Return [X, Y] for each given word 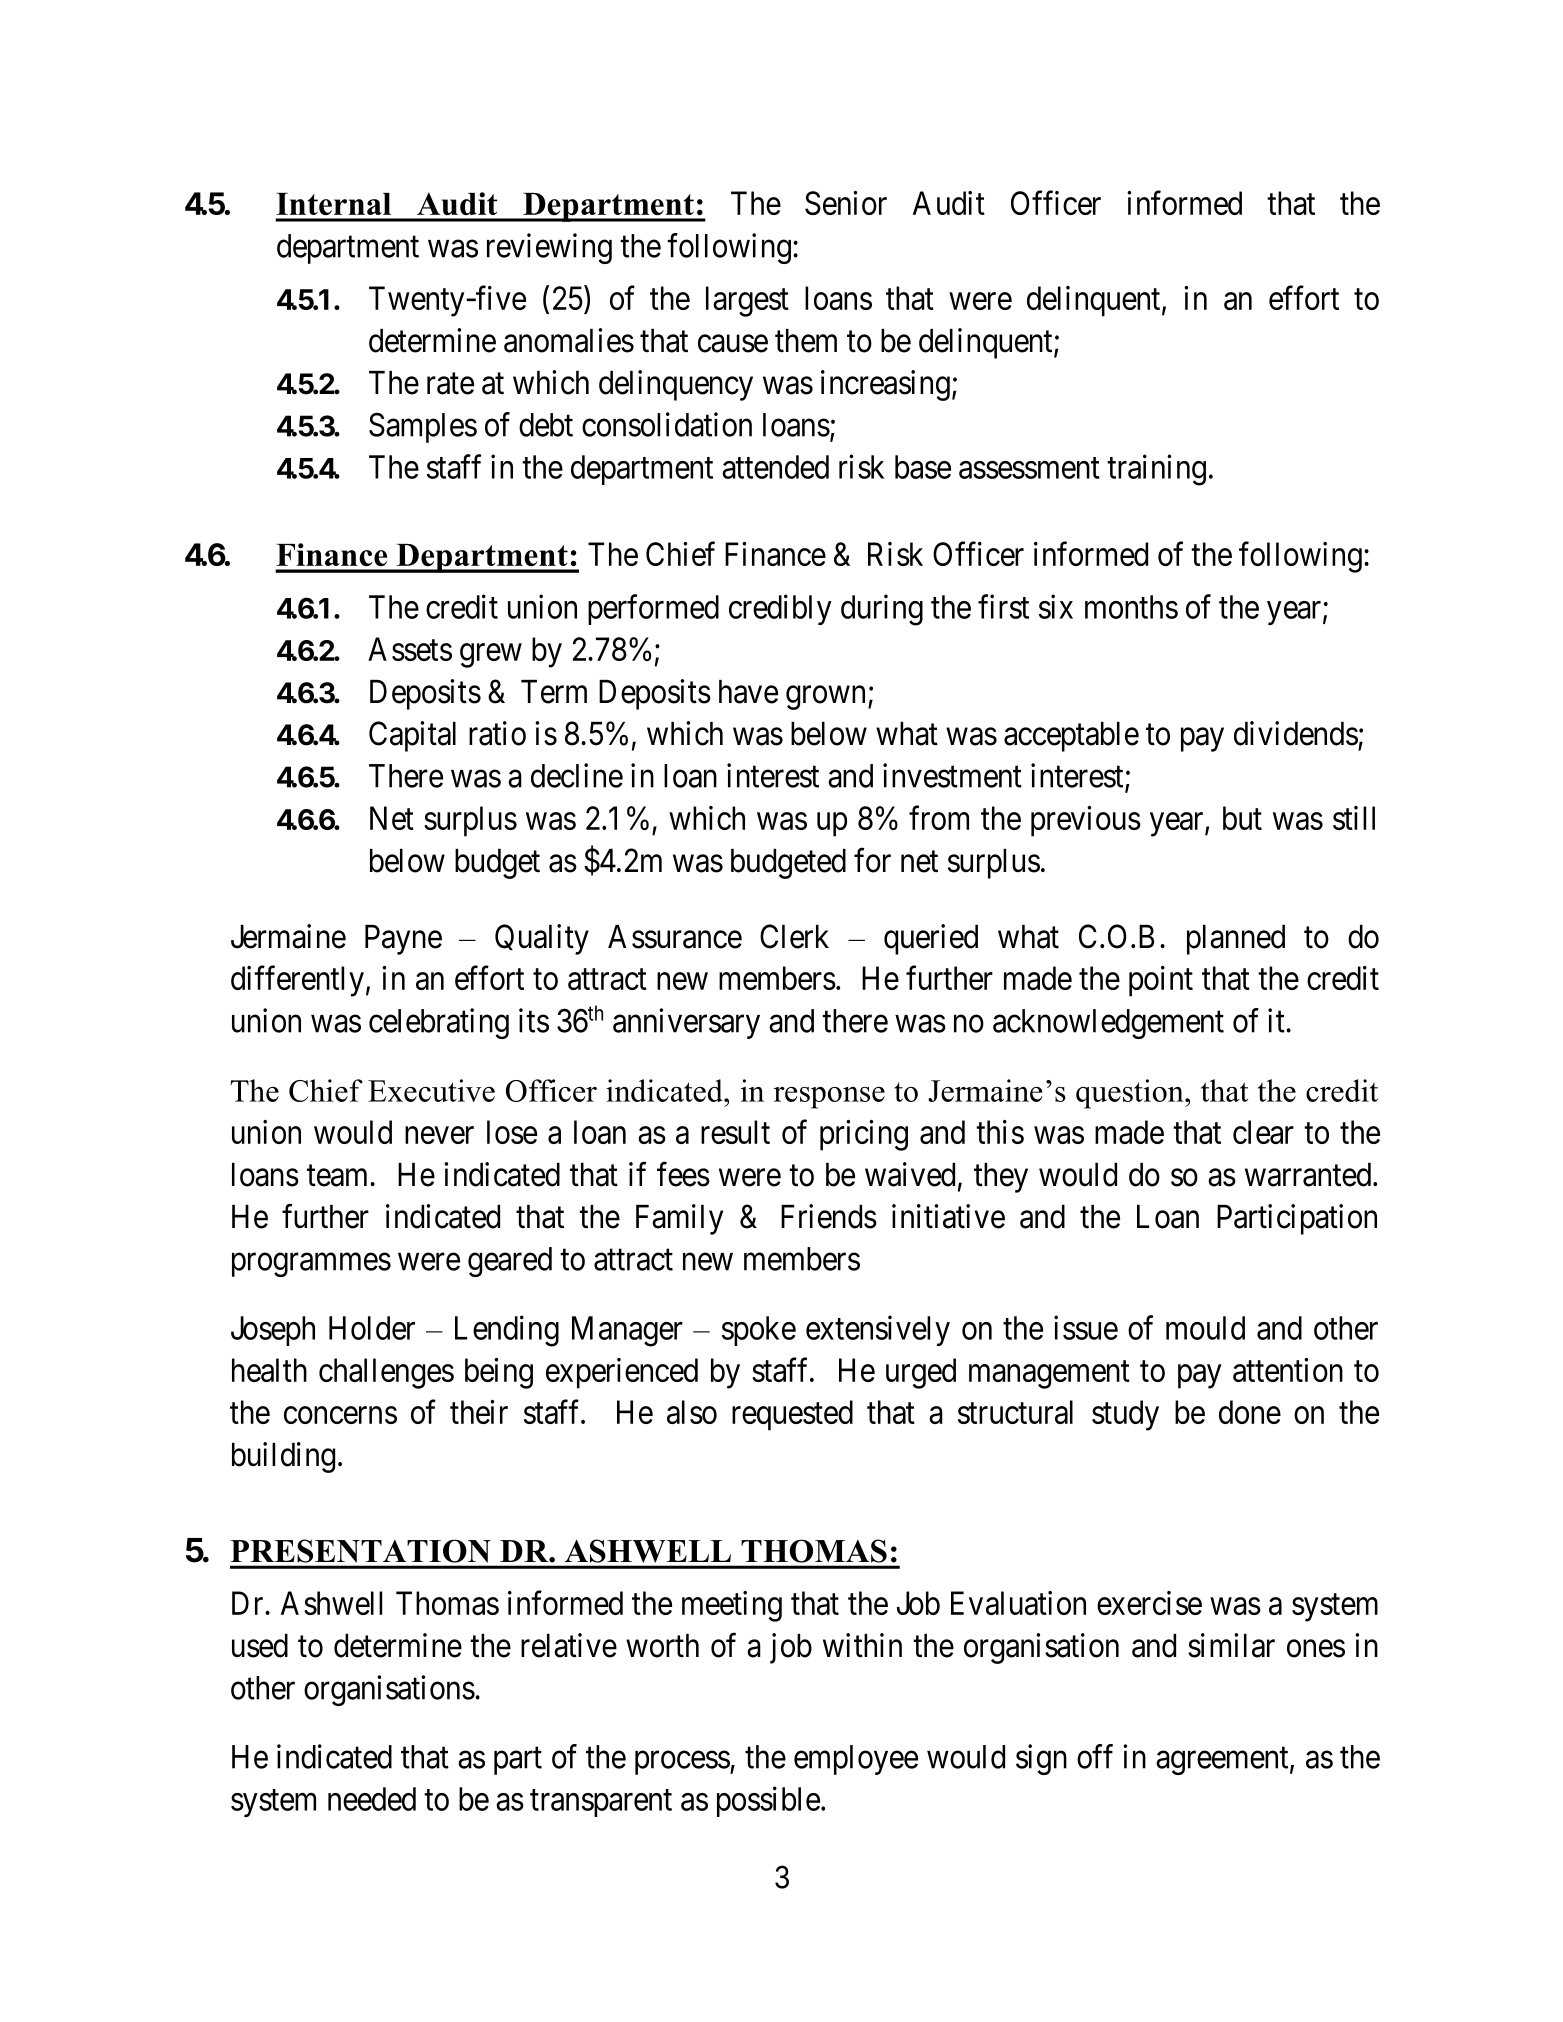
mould [1205, 1328]
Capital [412, 736]
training [1156, 470]
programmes [311, 1265]
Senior [846, 203]
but [1242, 818]
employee [856, 1760]
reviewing [549, 248]
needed [372, 1799]
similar [1231, 1645]
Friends [829, 1216]
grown [827, 698]
